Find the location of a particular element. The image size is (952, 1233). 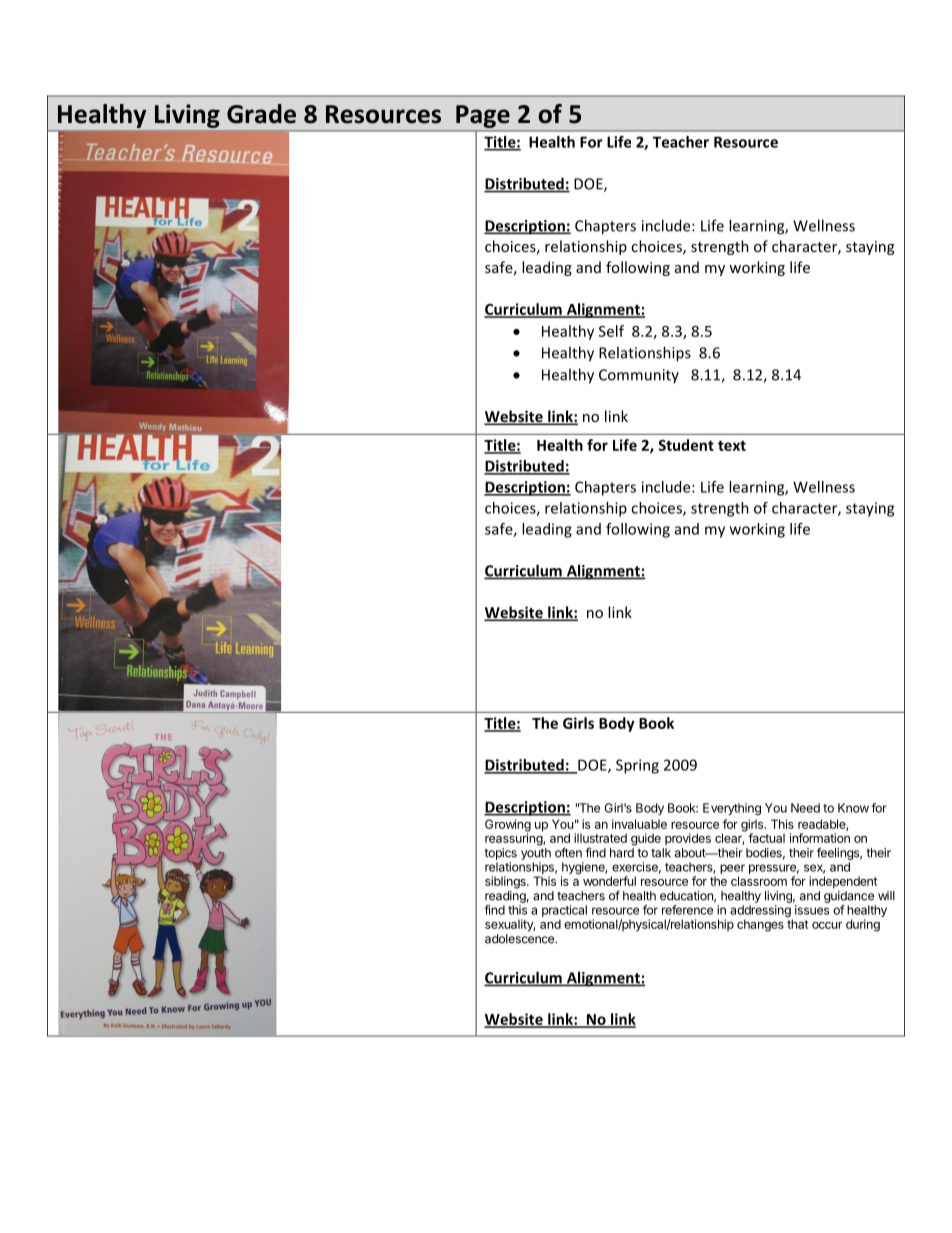

Page is located at coordinates (483, 118).
